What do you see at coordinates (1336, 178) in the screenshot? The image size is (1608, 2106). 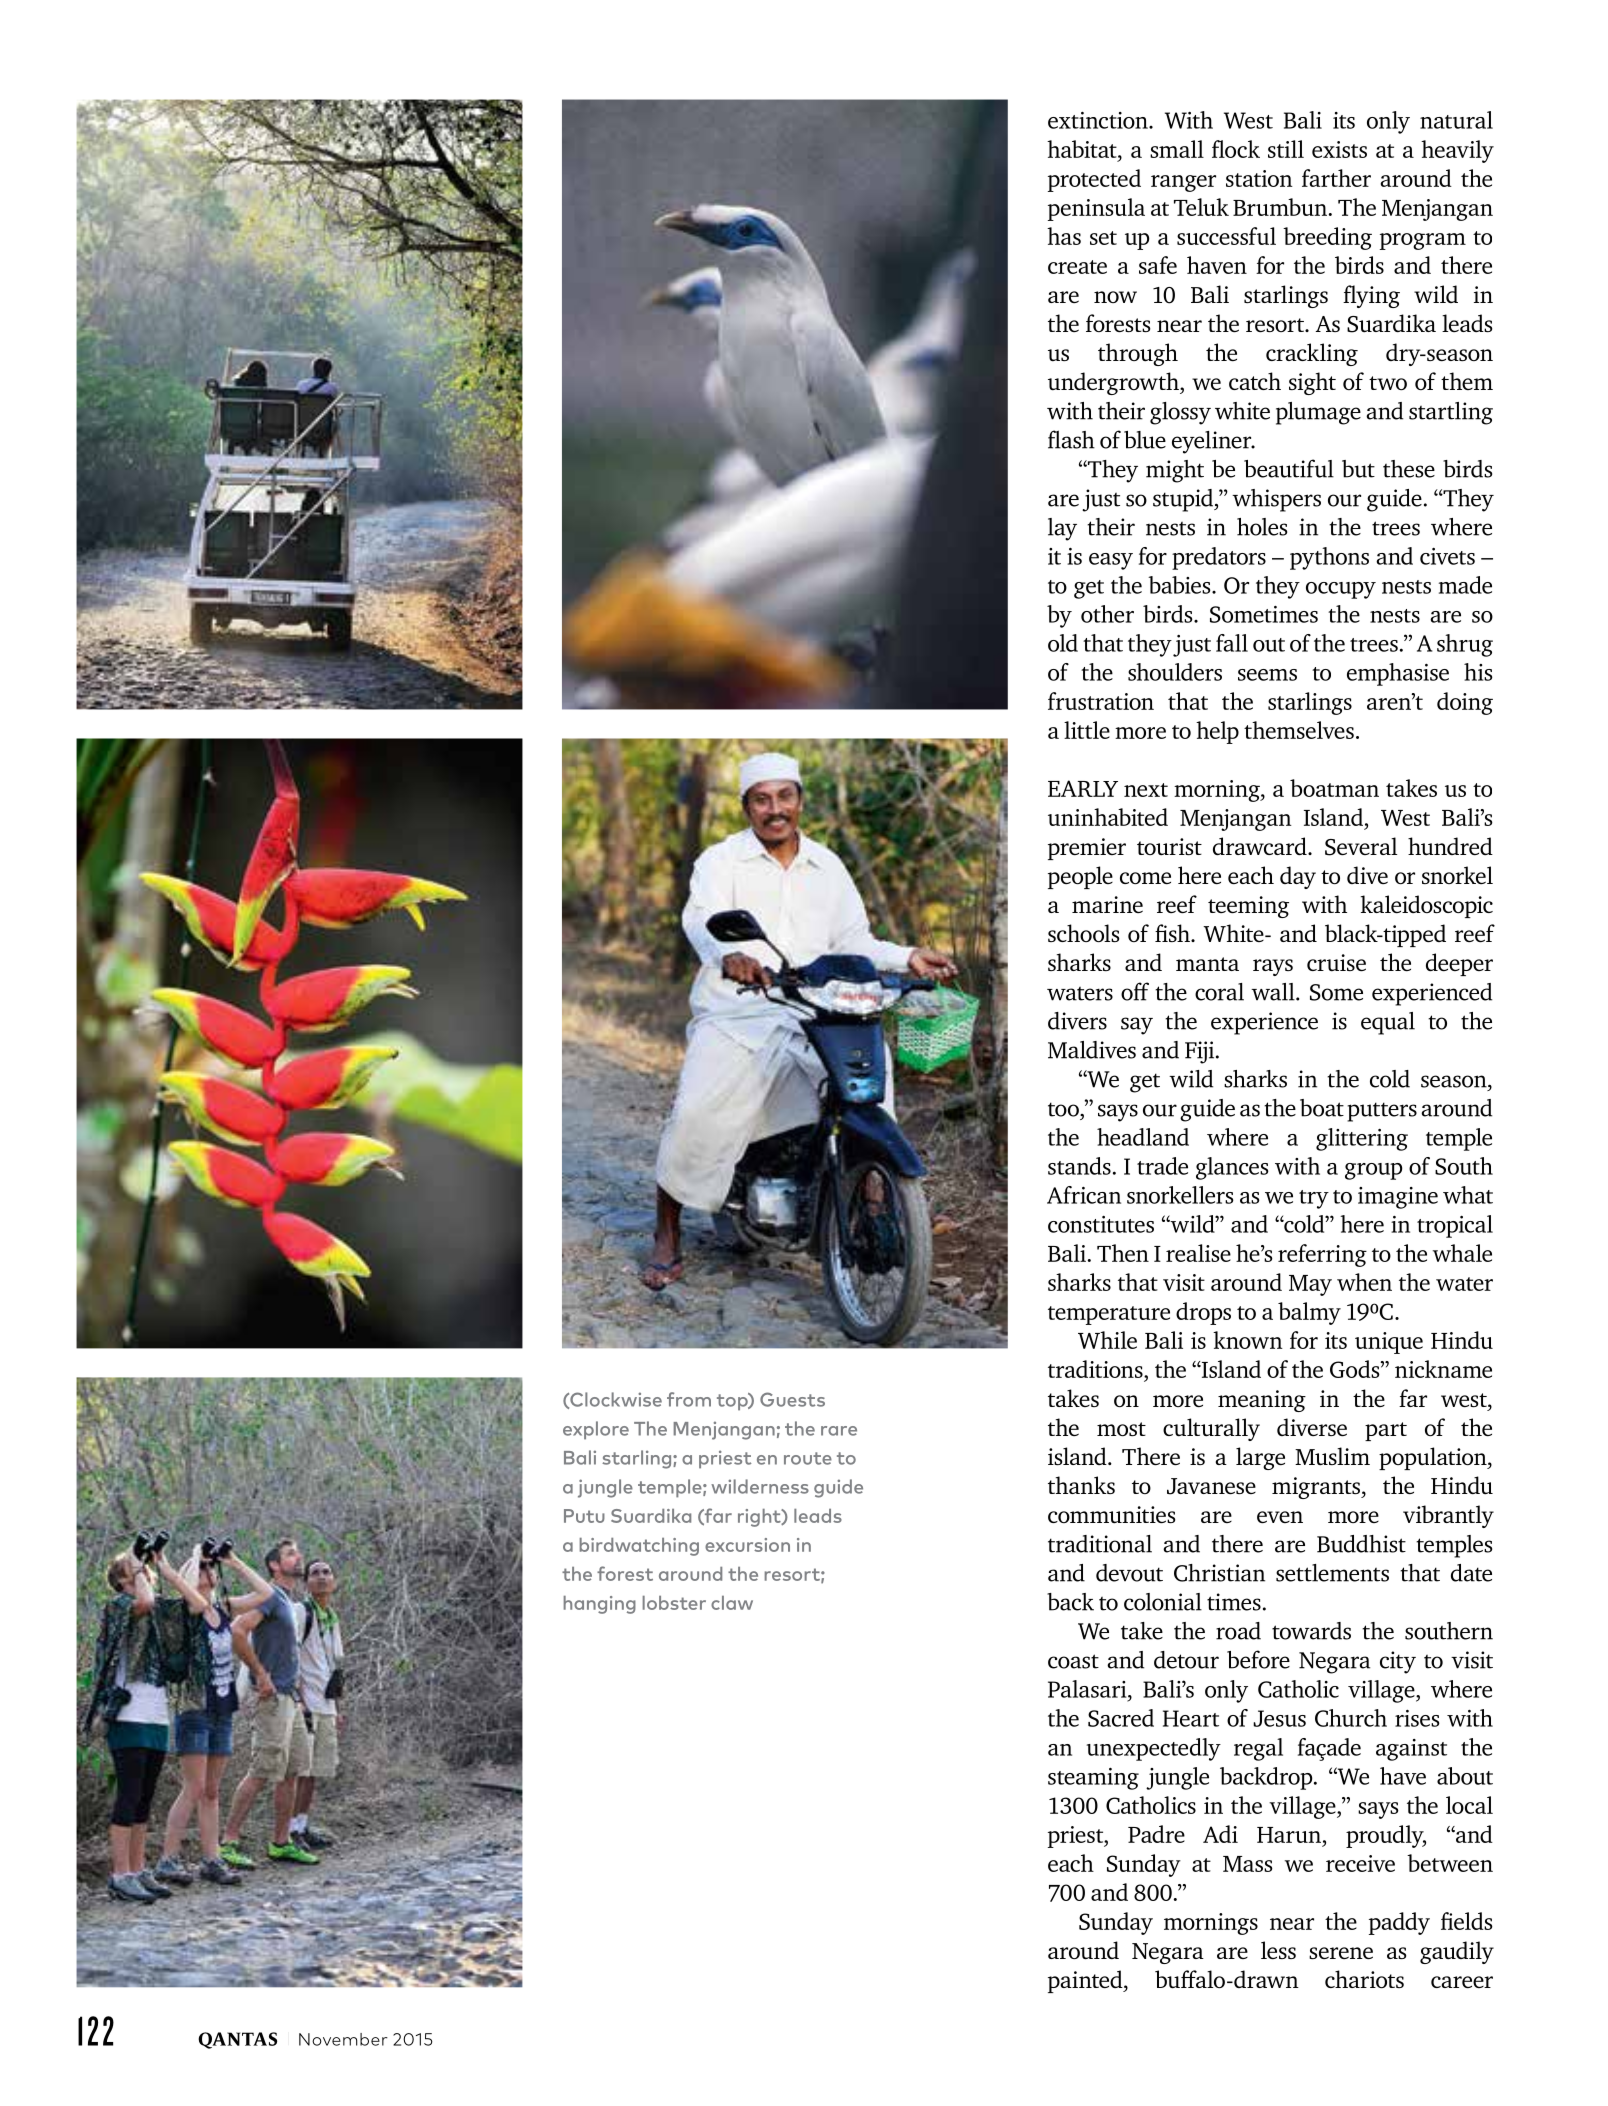 I see `farther` at bounding box center [1336, 178].
